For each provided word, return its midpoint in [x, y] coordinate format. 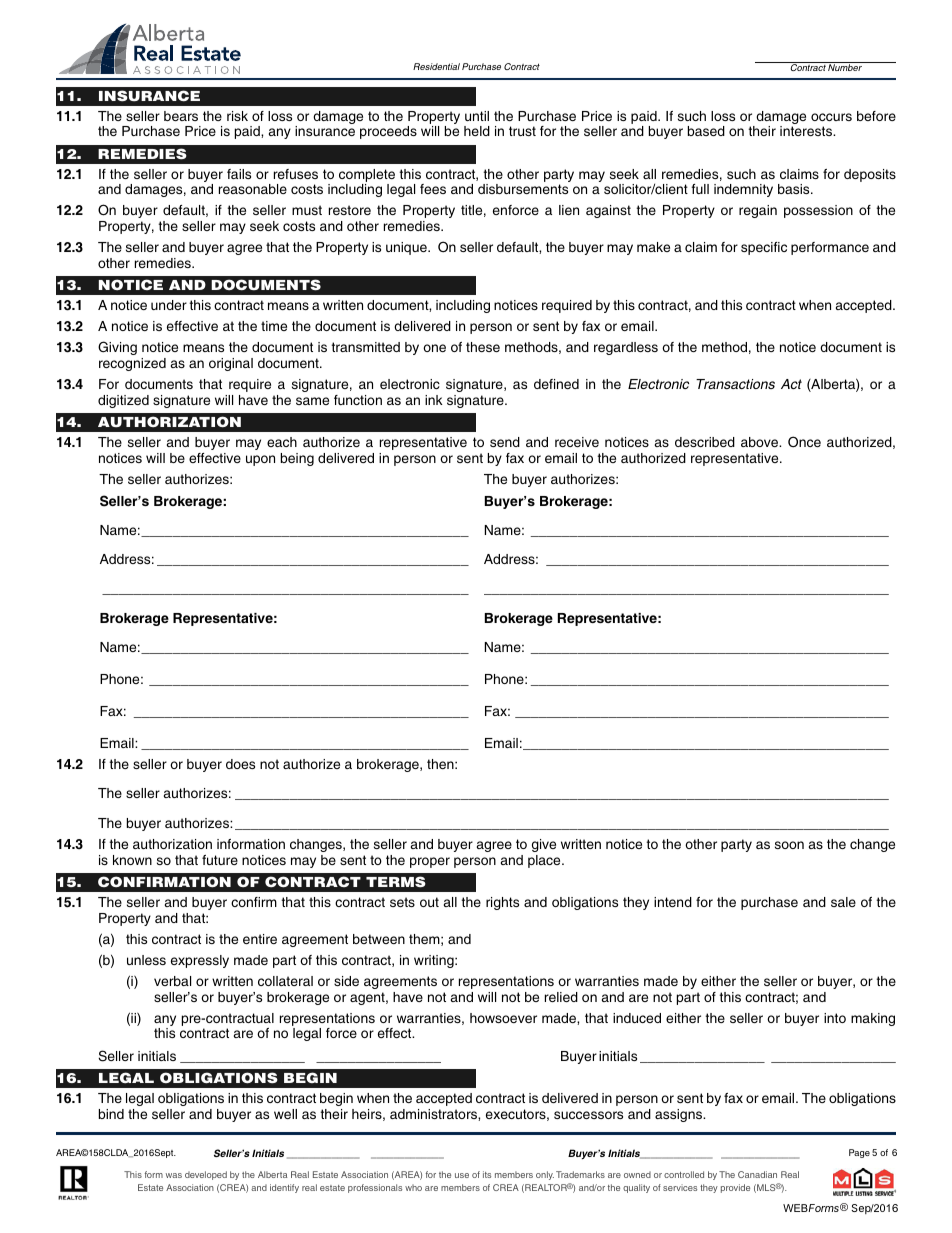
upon [260, 460]
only [545, 1175]
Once [804, 442]
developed [206, 1175]
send [505, 442]
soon [789, 845]
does [240, 764]
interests [807, 131]
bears [181, 116]
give [544, 845]
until [477, 116]
